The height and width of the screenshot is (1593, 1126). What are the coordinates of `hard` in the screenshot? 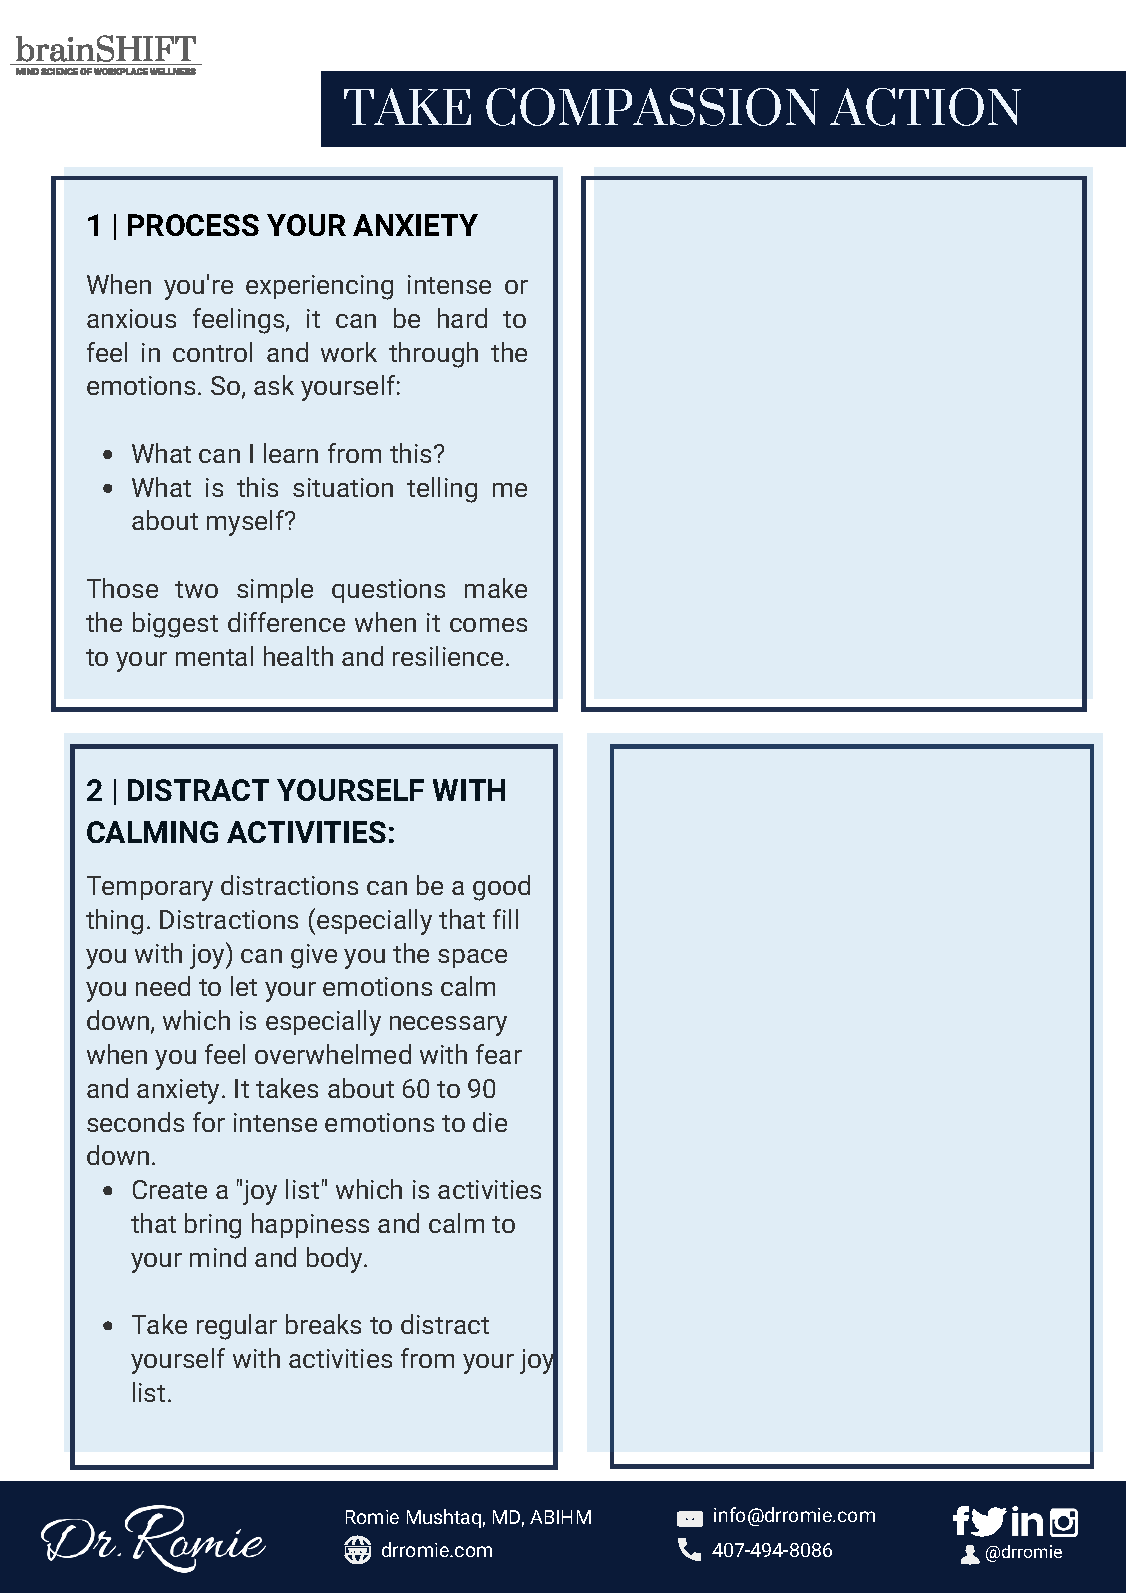 It's located at (462, 318).
